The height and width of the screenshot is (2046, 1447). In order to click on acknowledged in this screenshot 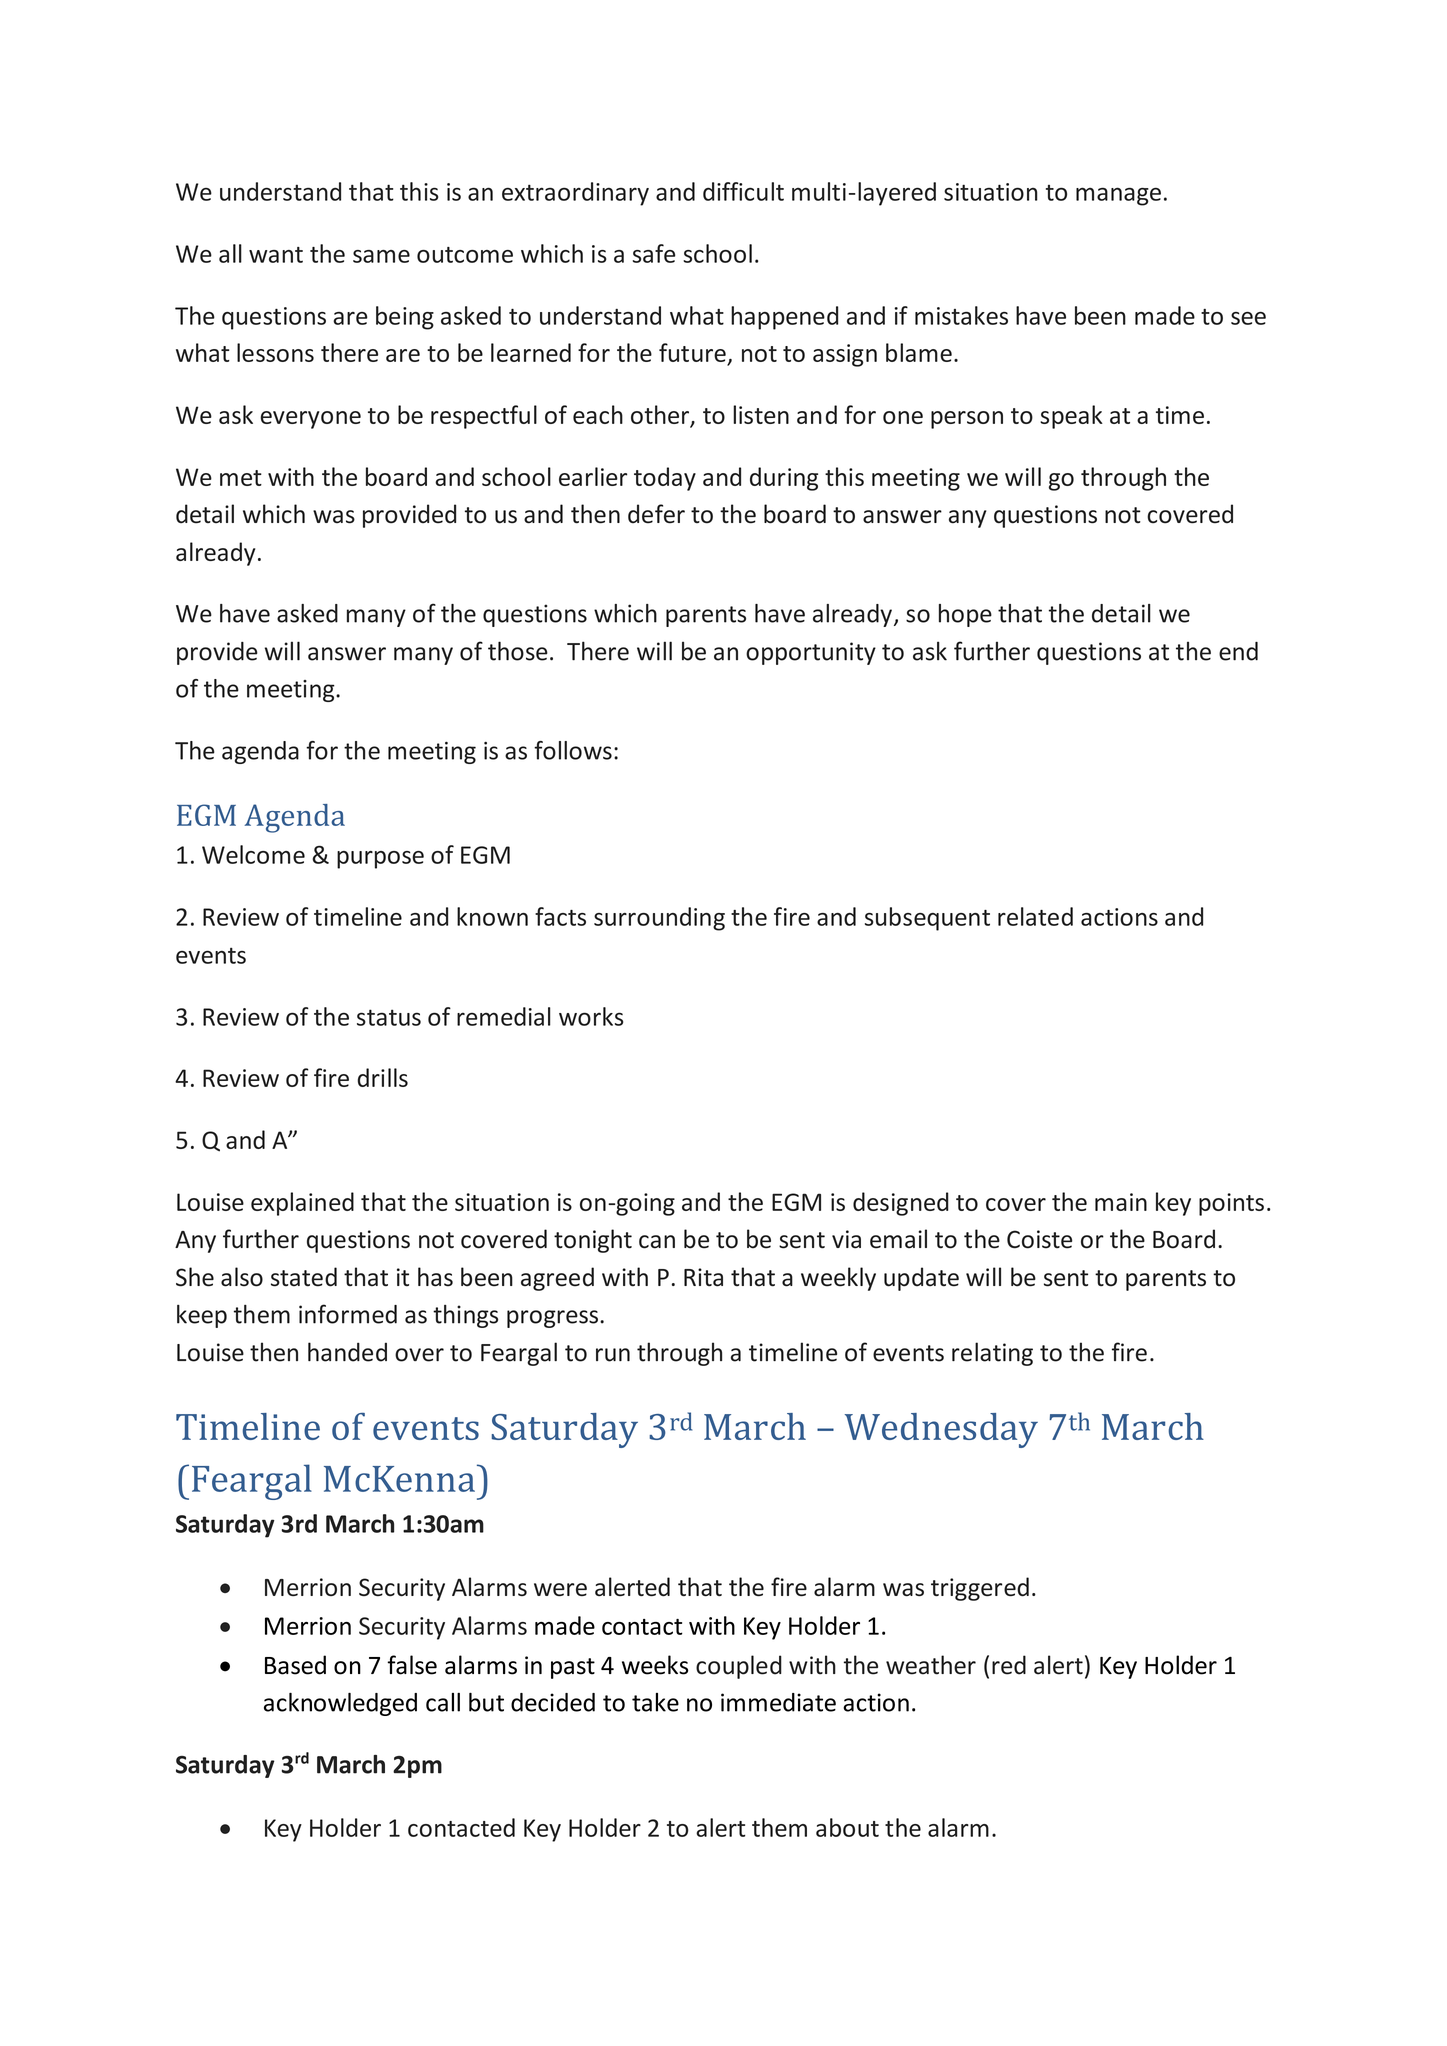, I will do `click(340, 1704)`.
